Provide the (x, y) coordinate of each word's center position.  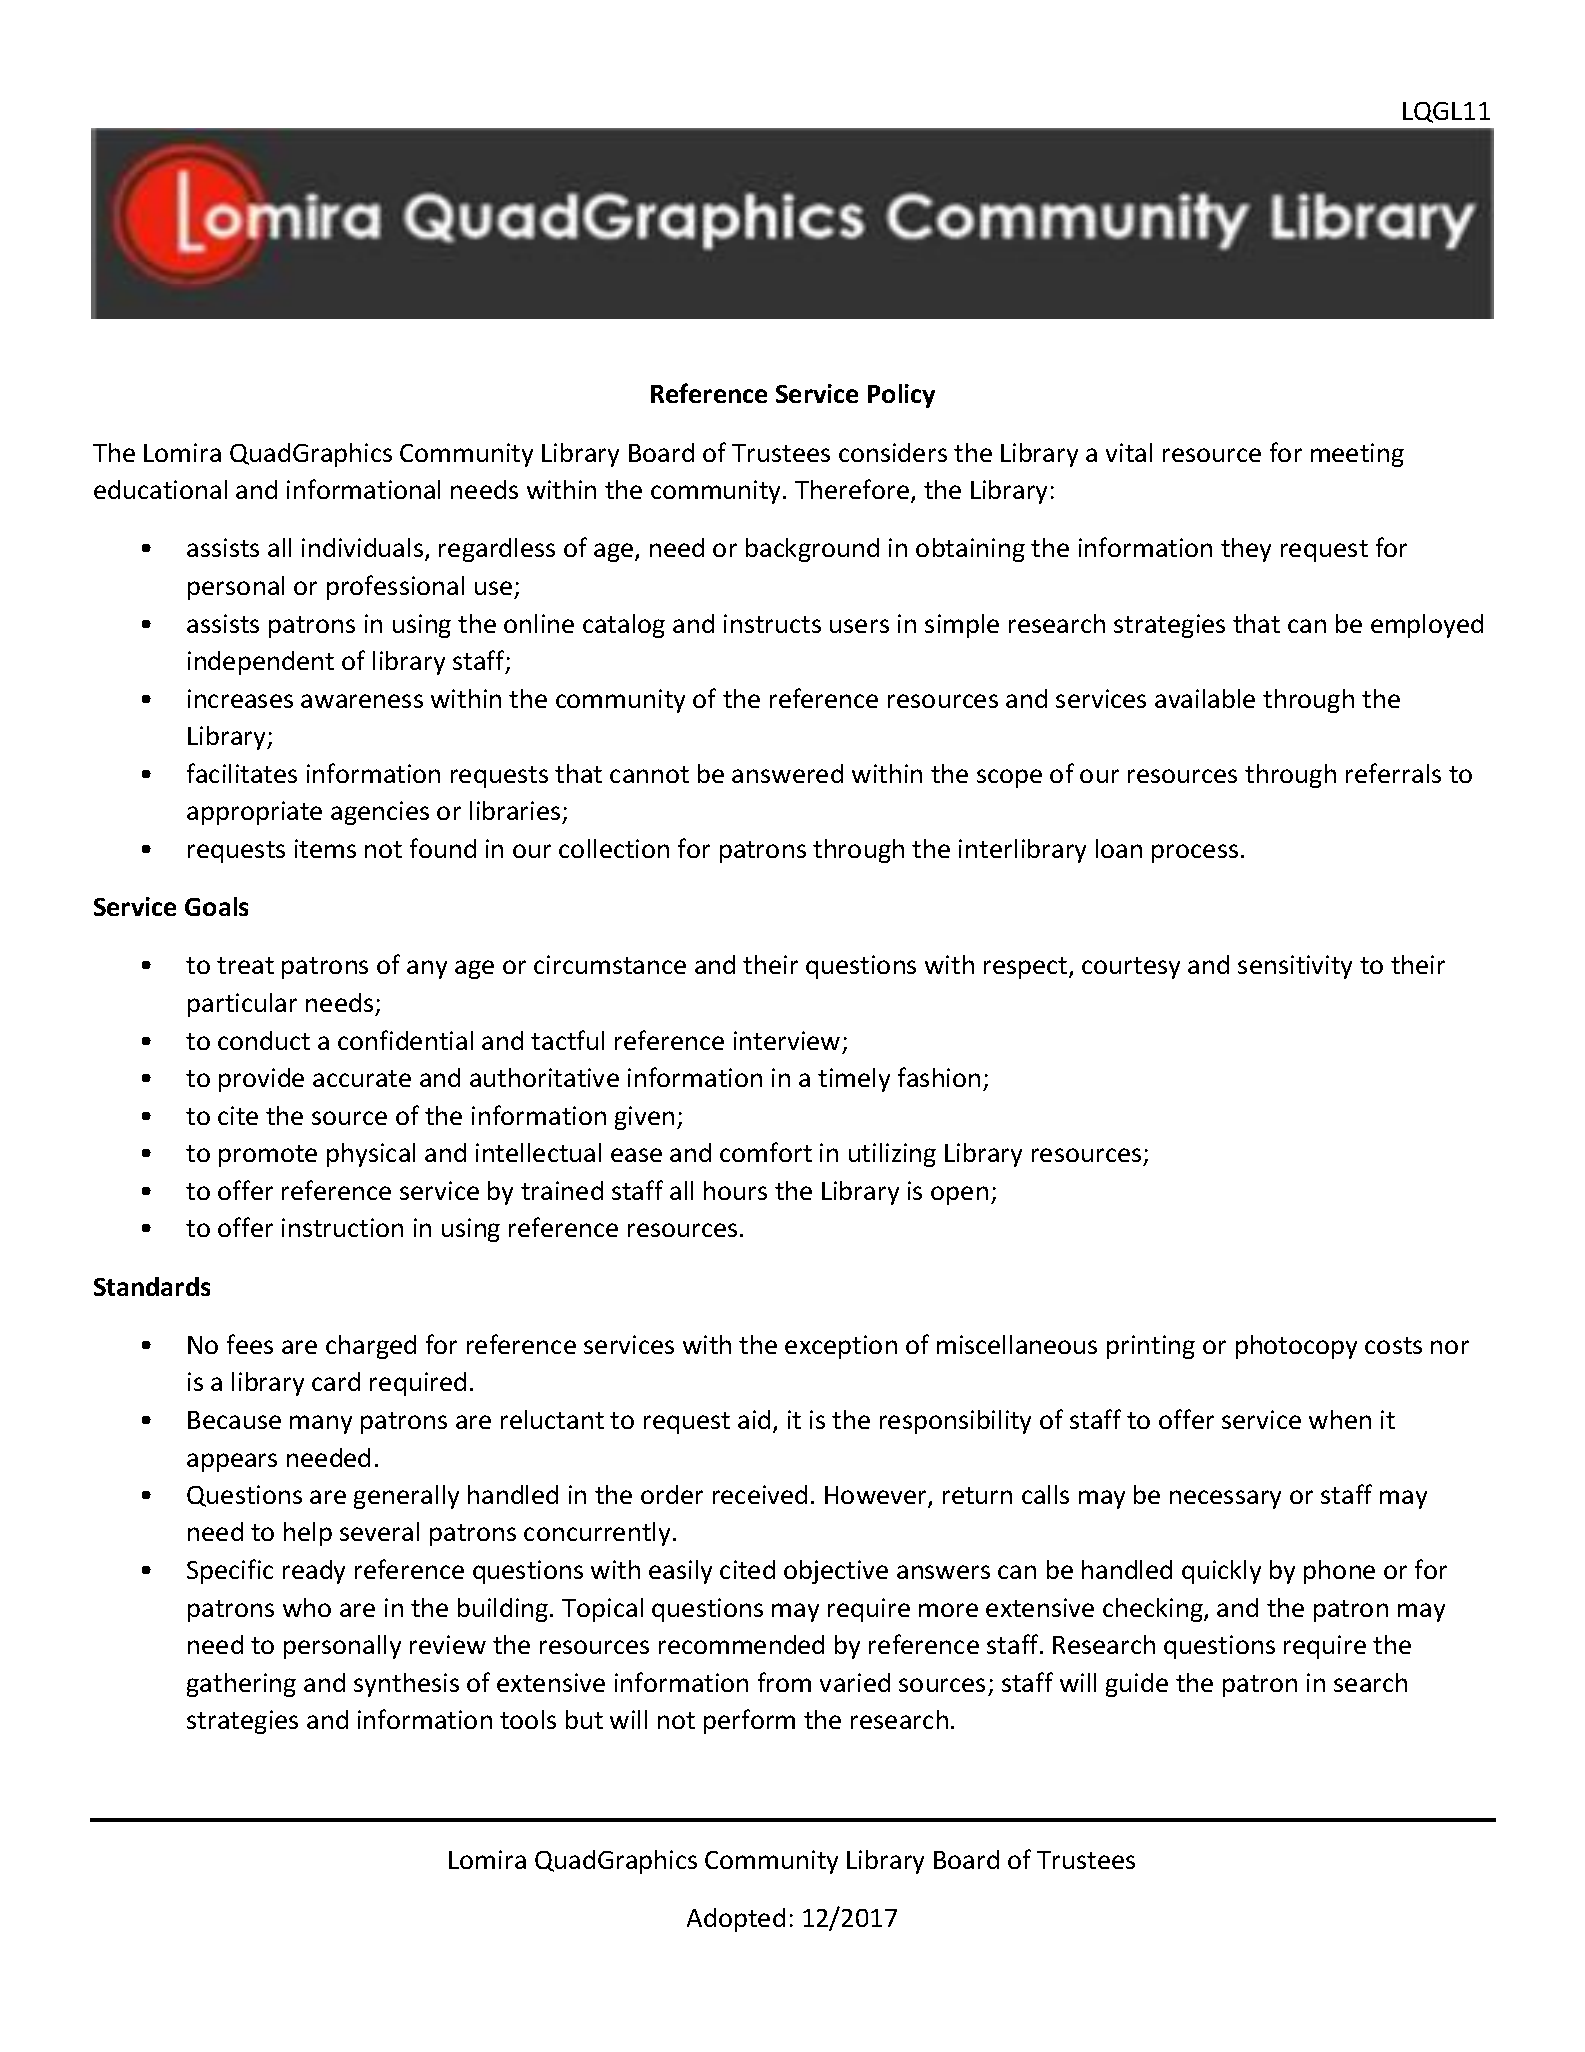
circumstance (610, 964)
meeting (1357, 455)
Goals (216, 906)
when (1340, 1419)
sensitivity (1295, 967)
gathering (241, 1685)
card (336, 1381)
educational (160, 489)
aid (754, 1419)
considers (893, 452)
